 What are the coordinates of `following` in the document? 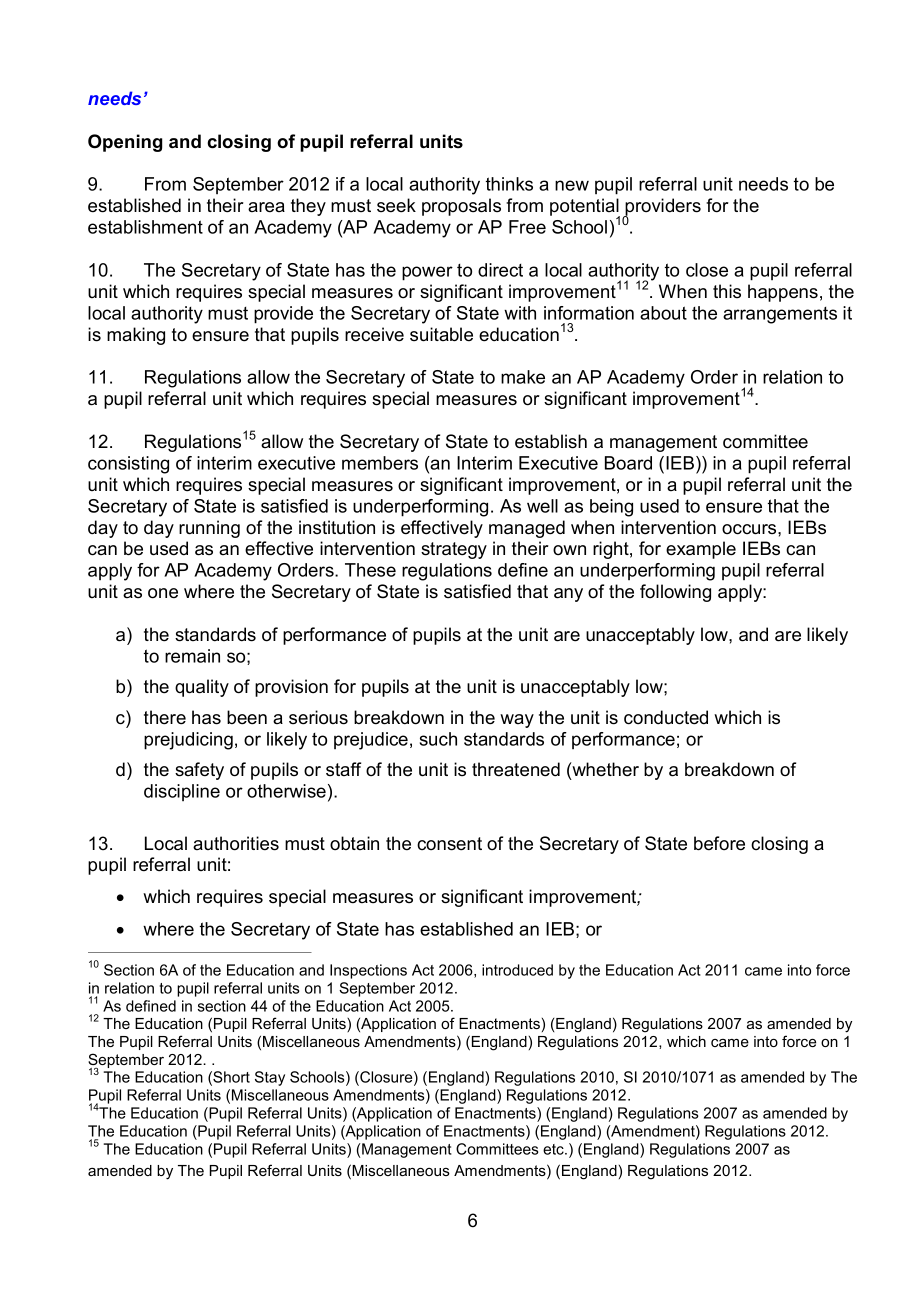 It's located at (675, 593).
